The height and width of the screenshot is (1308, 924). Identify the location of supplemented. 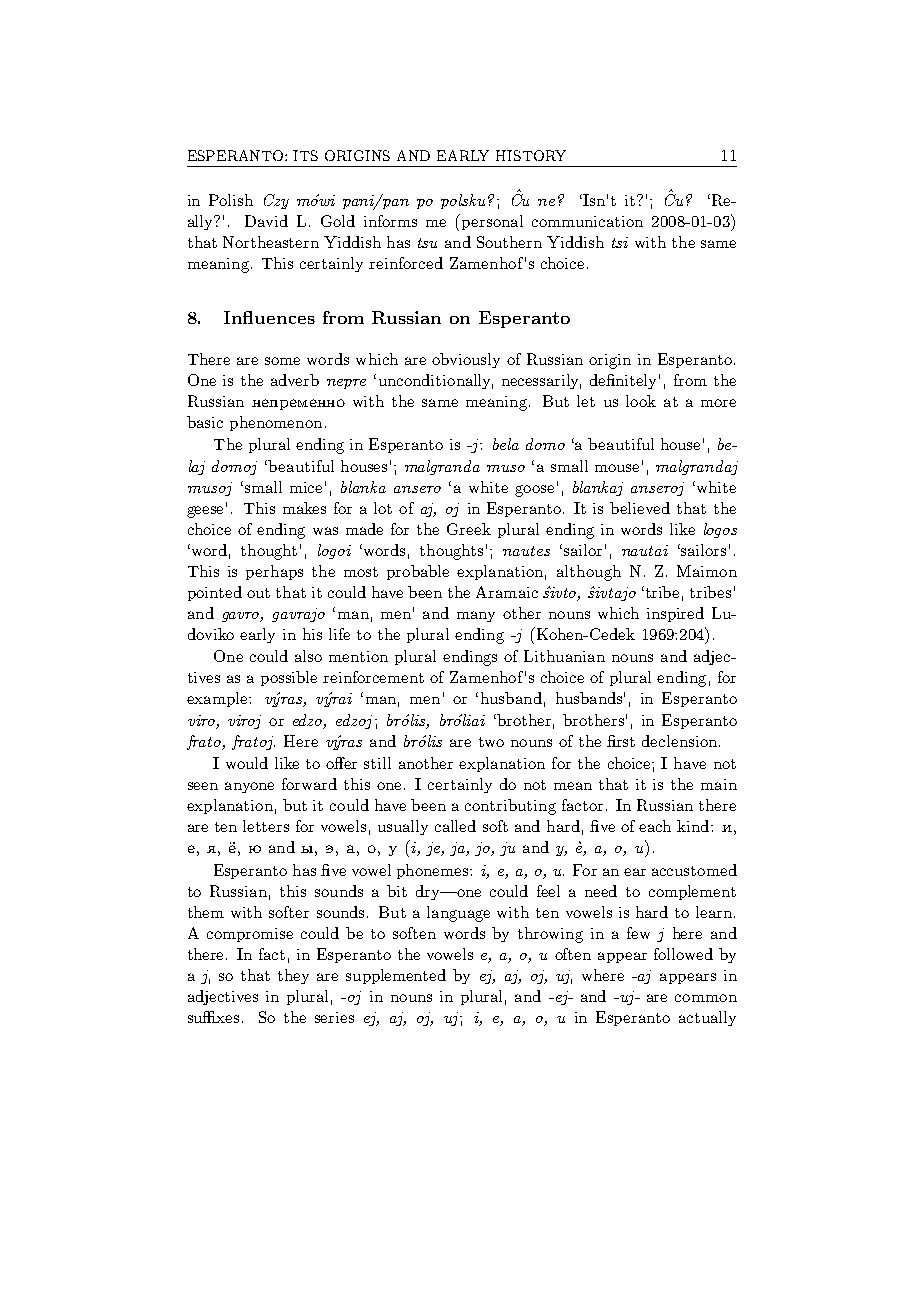
(396, 976).
